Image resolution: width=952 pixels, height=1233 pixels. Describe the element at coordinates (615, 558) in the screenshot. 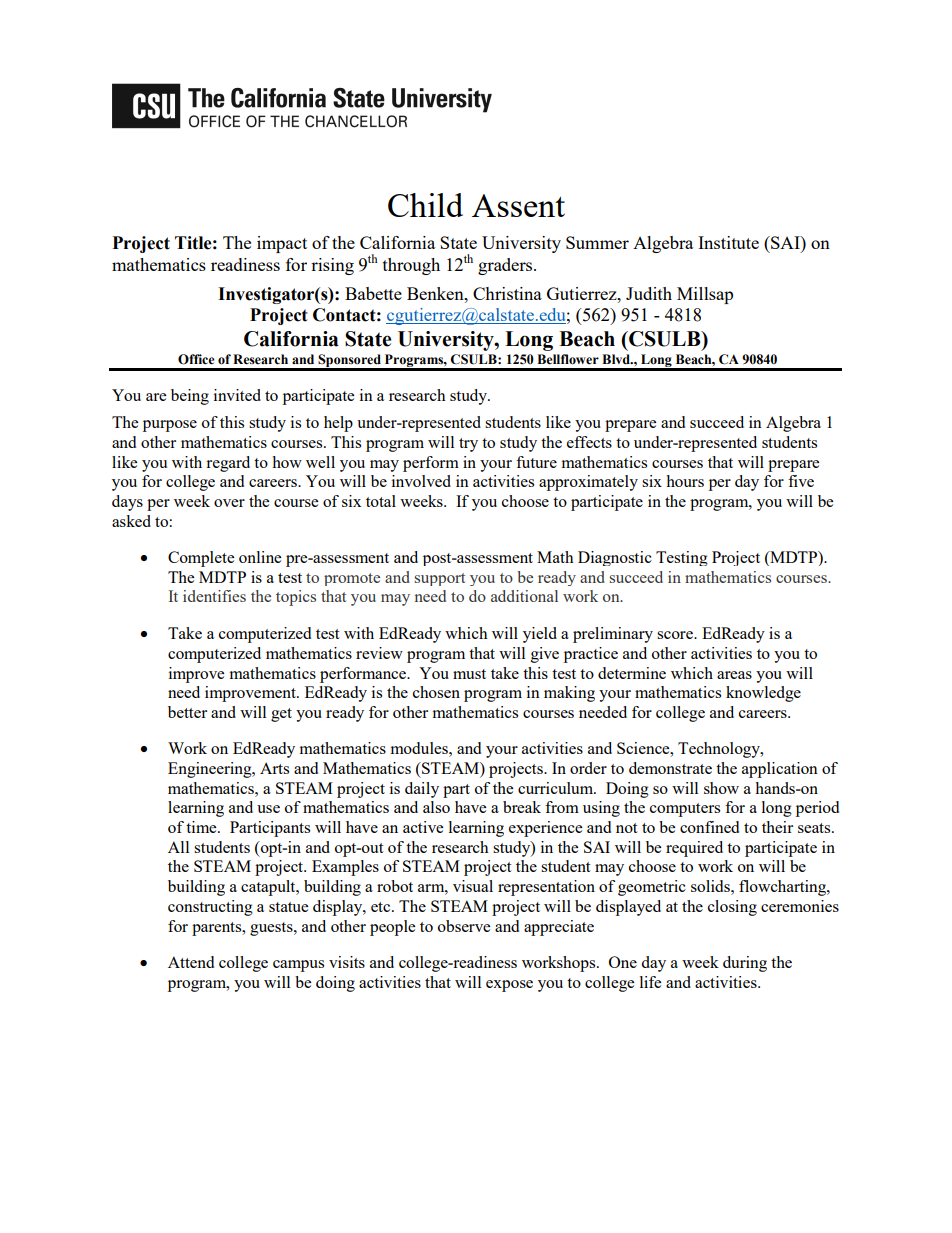

I see `Diagnostic` at that location.
